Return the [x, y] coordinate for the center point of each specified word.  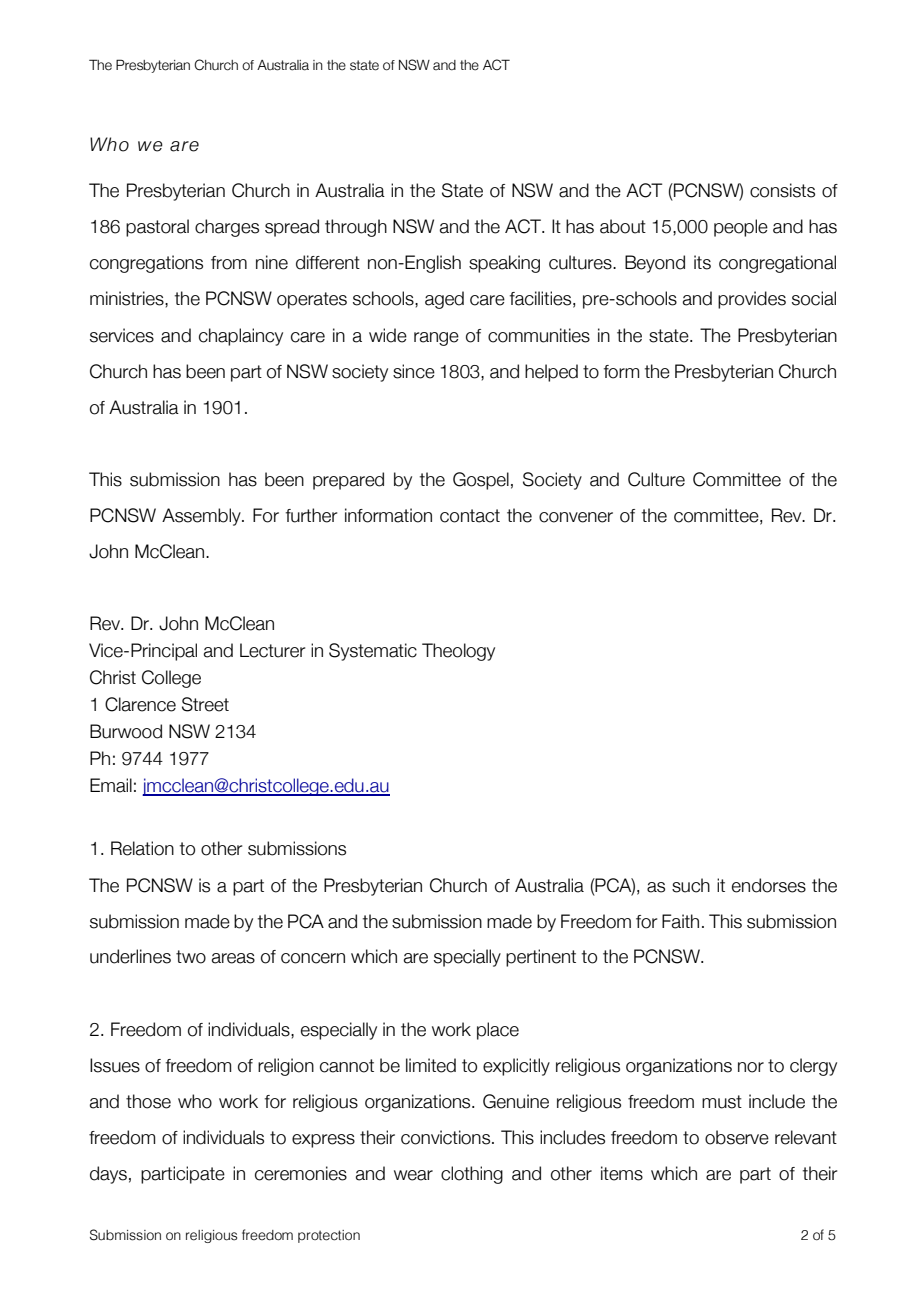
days [108, 1175]
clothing [472, 1175]
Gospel [481, 481]
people [741, 228]
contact [470, 516]
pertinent [541, 958]
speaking [504, 264]
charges [227, 228]
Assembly [202, 517]
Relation [142, 848]
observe [737, 1137]
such [691, 885]
